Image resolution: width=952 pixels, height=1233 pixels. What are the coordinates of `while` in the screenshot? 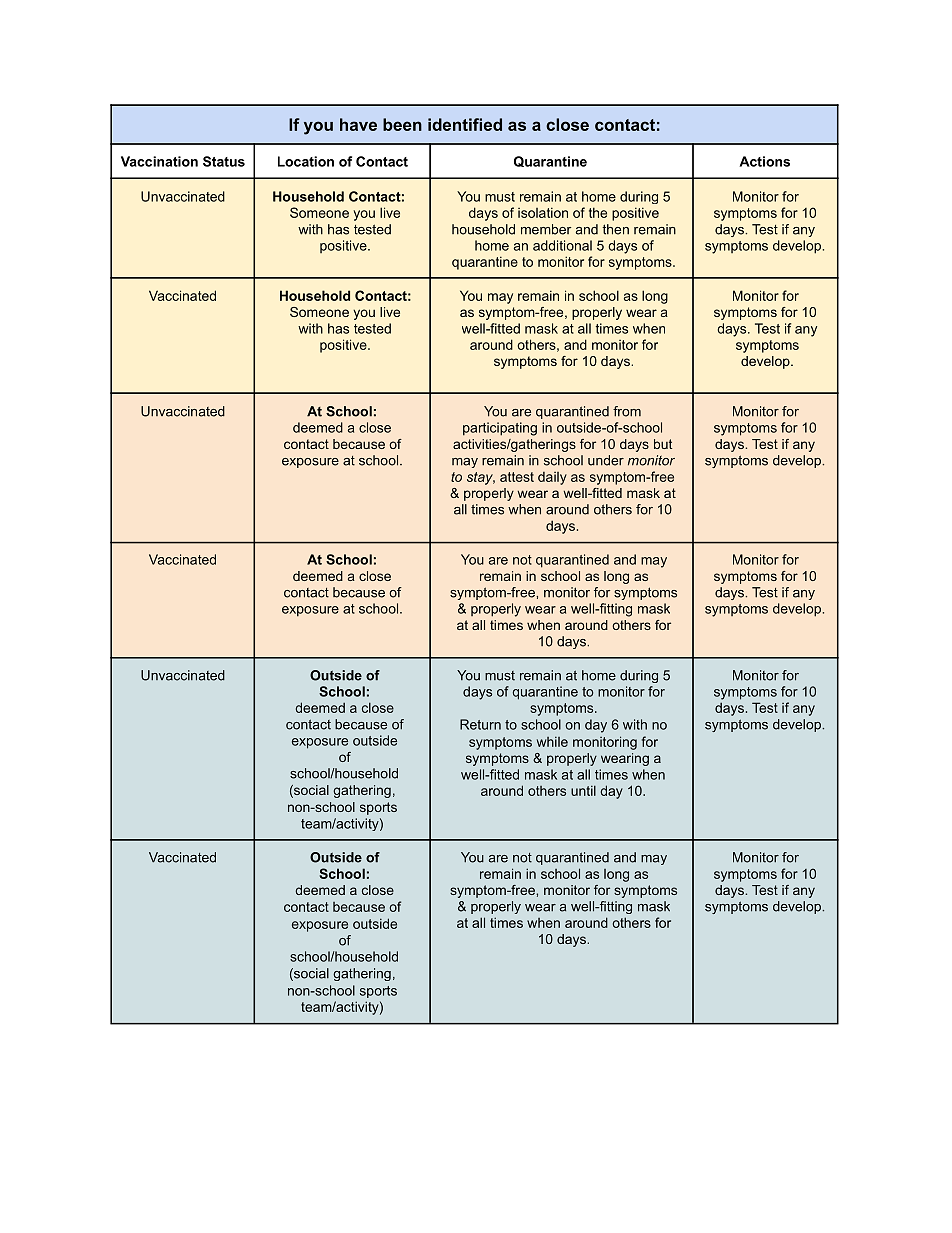 It's located at (552, 741).
